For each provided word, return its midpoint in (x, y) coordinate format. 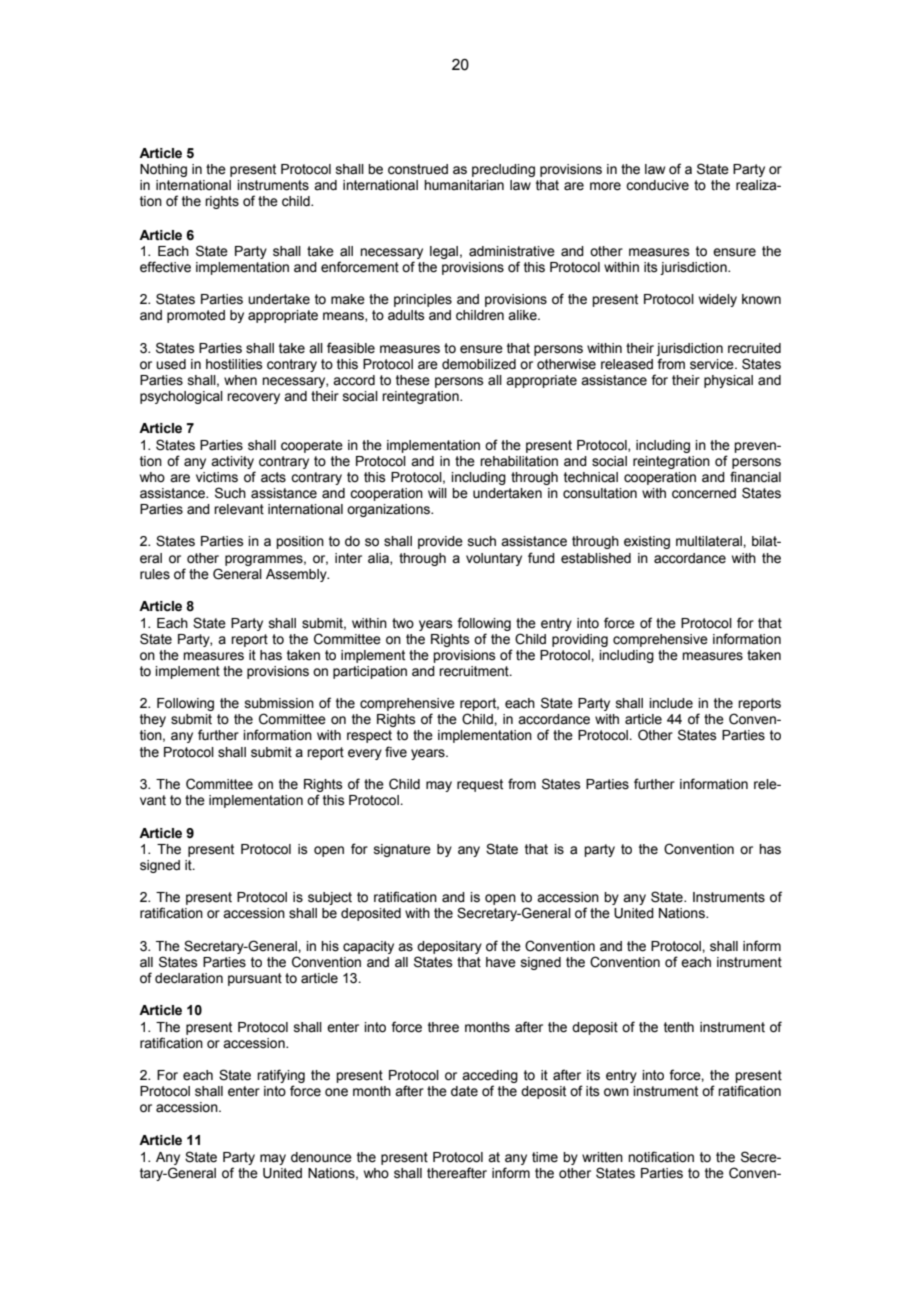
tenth (679, 1027)
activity (232, 462)
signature (402, 850)
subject (330, 898)
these (413, 380)
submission (279, 703)
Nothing (163, 170)
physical (728, 381)
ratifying (281, 1076)
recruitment (475, 671)
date (464, 1091)
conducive (657, 185)
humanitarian (464, 185)
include (671, 703)
